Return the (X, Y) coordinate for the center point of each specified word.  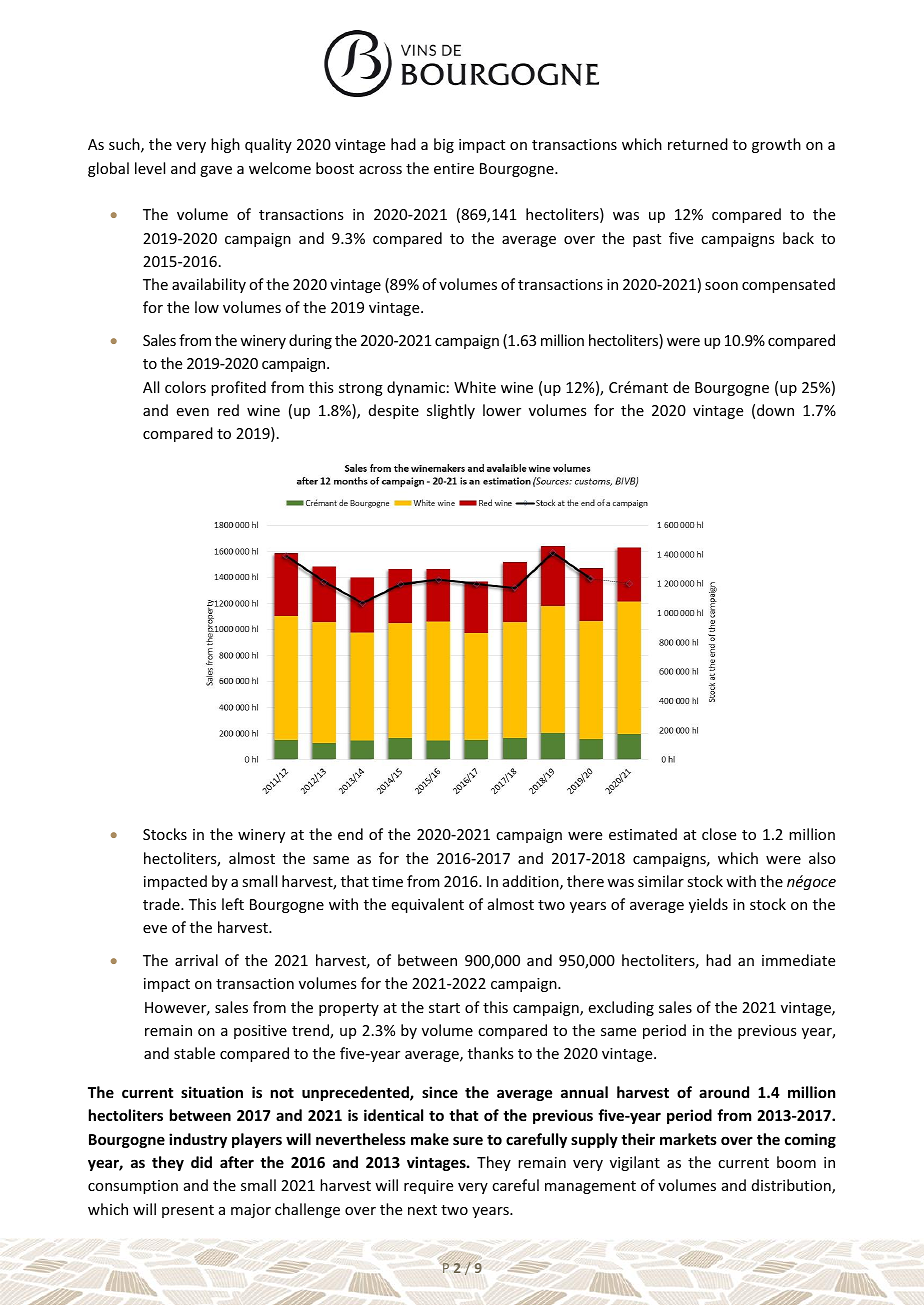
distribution (792, 1186)
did (201, 1162)
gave (216, 171)
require (428, 1187)
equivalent (428, 905)
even (193, 412)
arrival (196, 960)
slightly (451, 411)
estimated (643, 834)
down (775, 410)
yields (708, 905)
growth (776, 145)
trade (162, 904)
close (719, 834)
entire (454, 168)
